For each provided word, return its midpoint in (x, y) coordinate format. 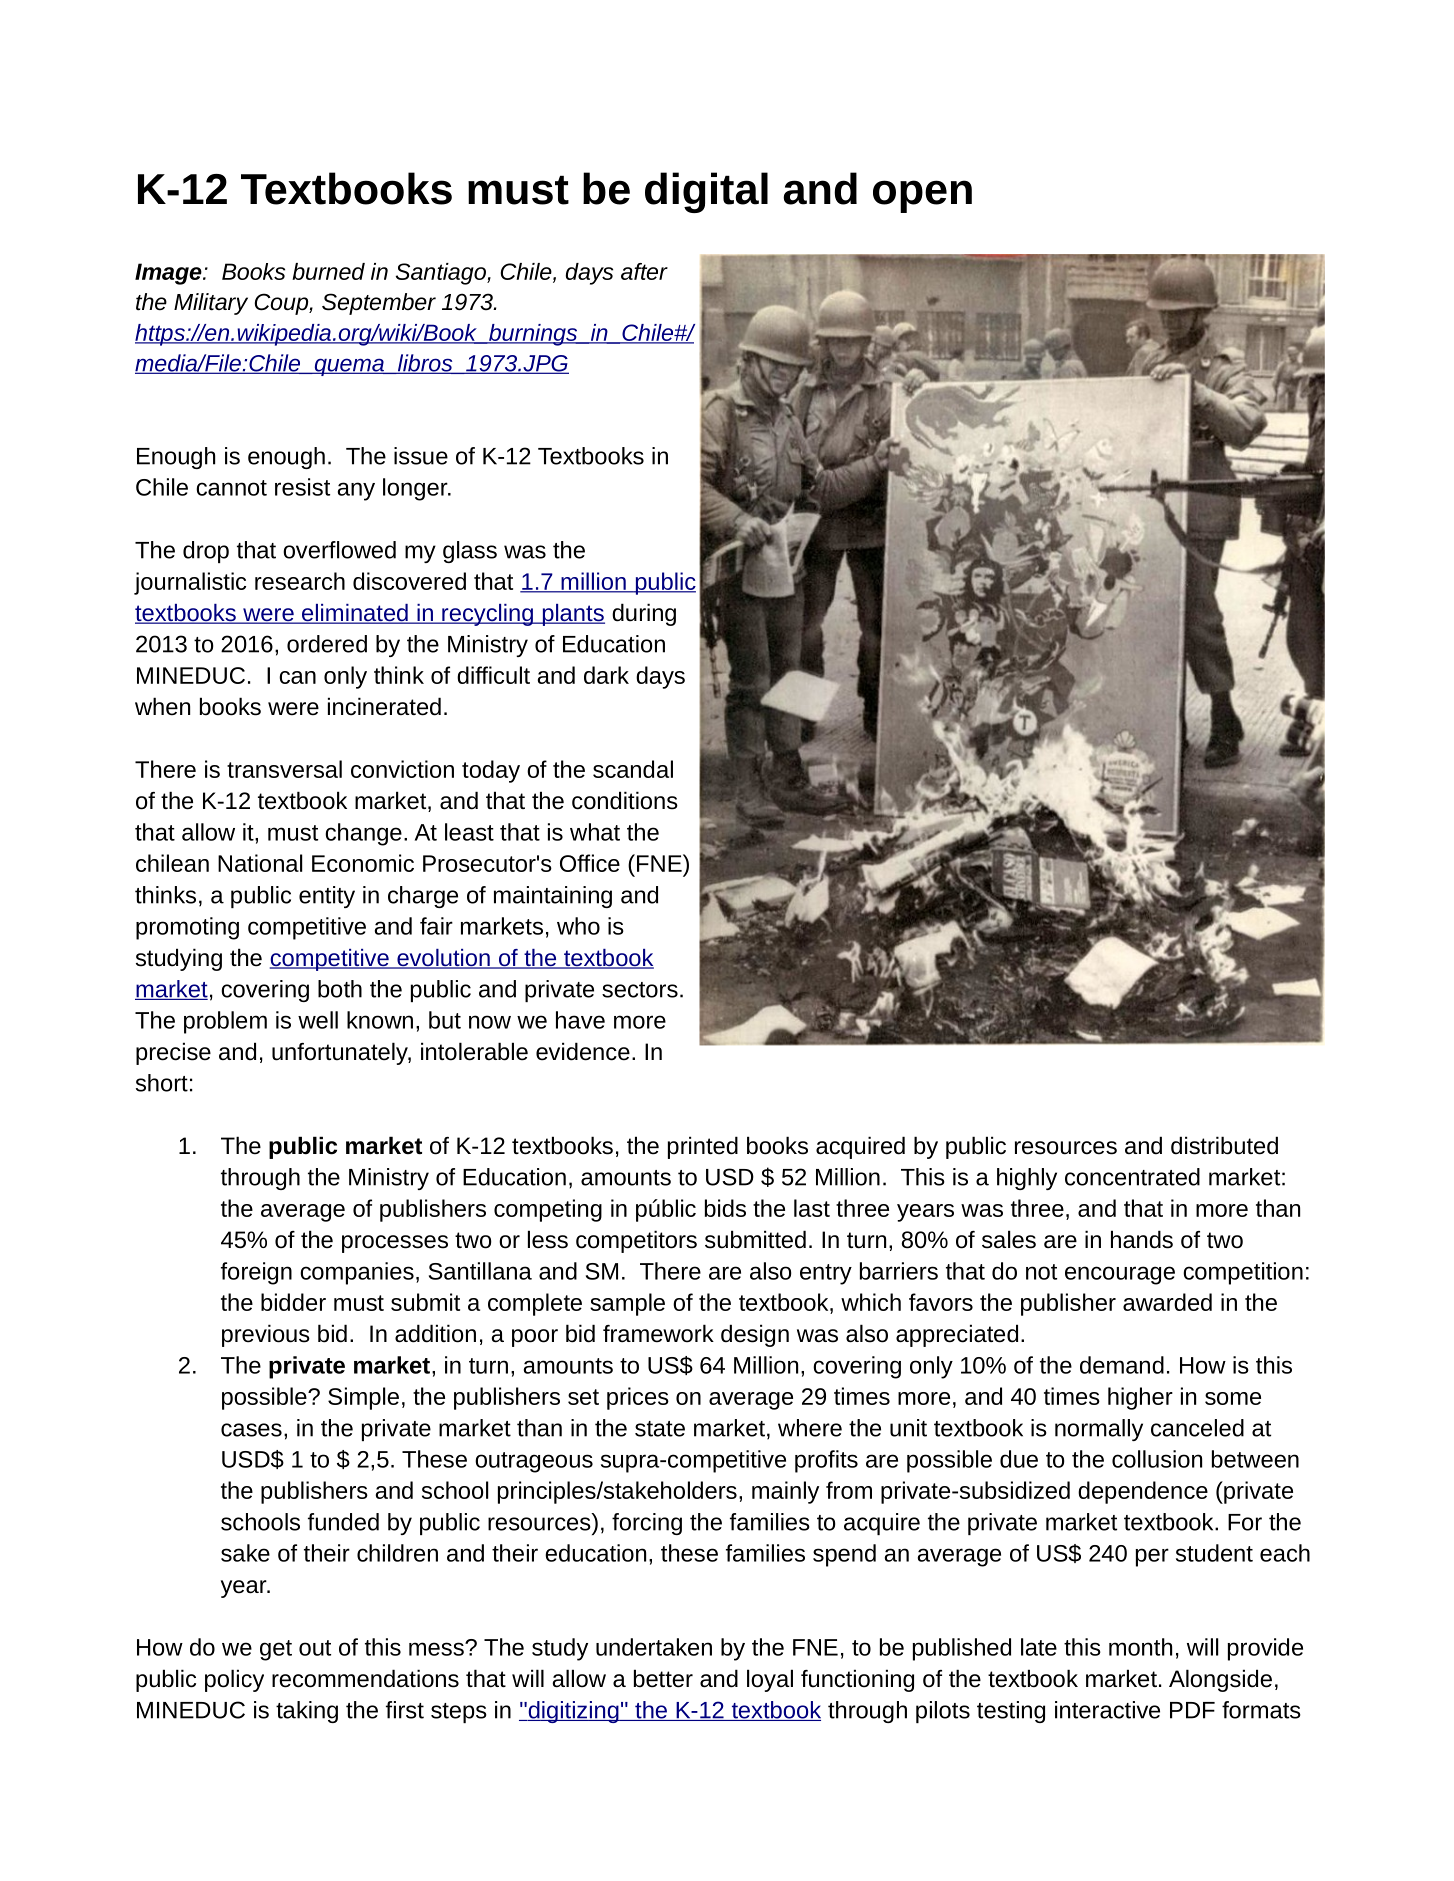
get (276, 1650)
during (644, 614)
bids (725, 1208)
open (922, 196)
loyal (770, 1680)
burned (328, 271)
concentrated (1132, 1177)
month (1140, 1647)
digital (706, 192)
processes (395, 1244)
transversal (284, 769)
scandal (633, 769)
